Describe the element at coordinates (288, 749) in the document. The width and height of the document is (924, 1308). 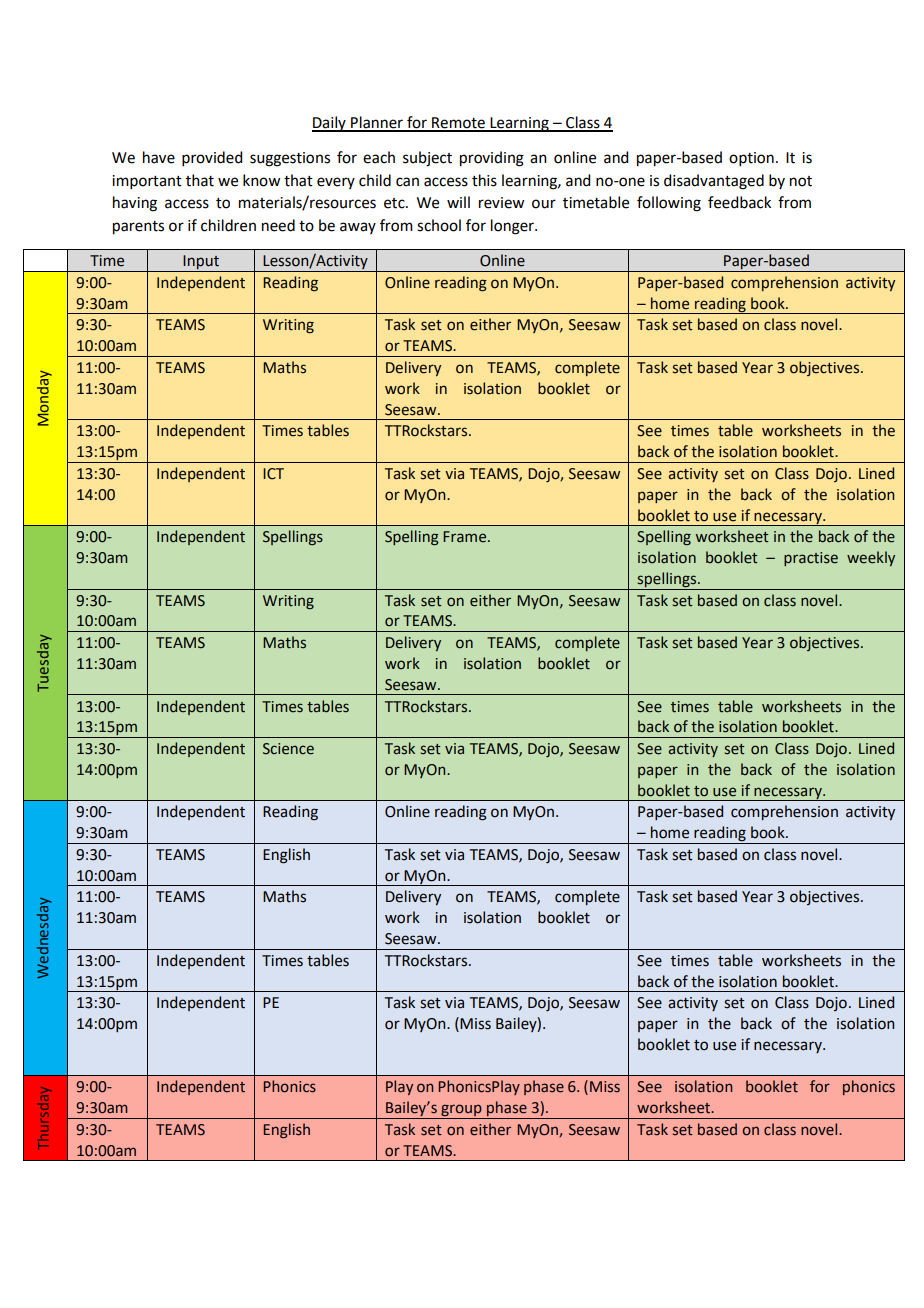
I see `Science` at that location.
